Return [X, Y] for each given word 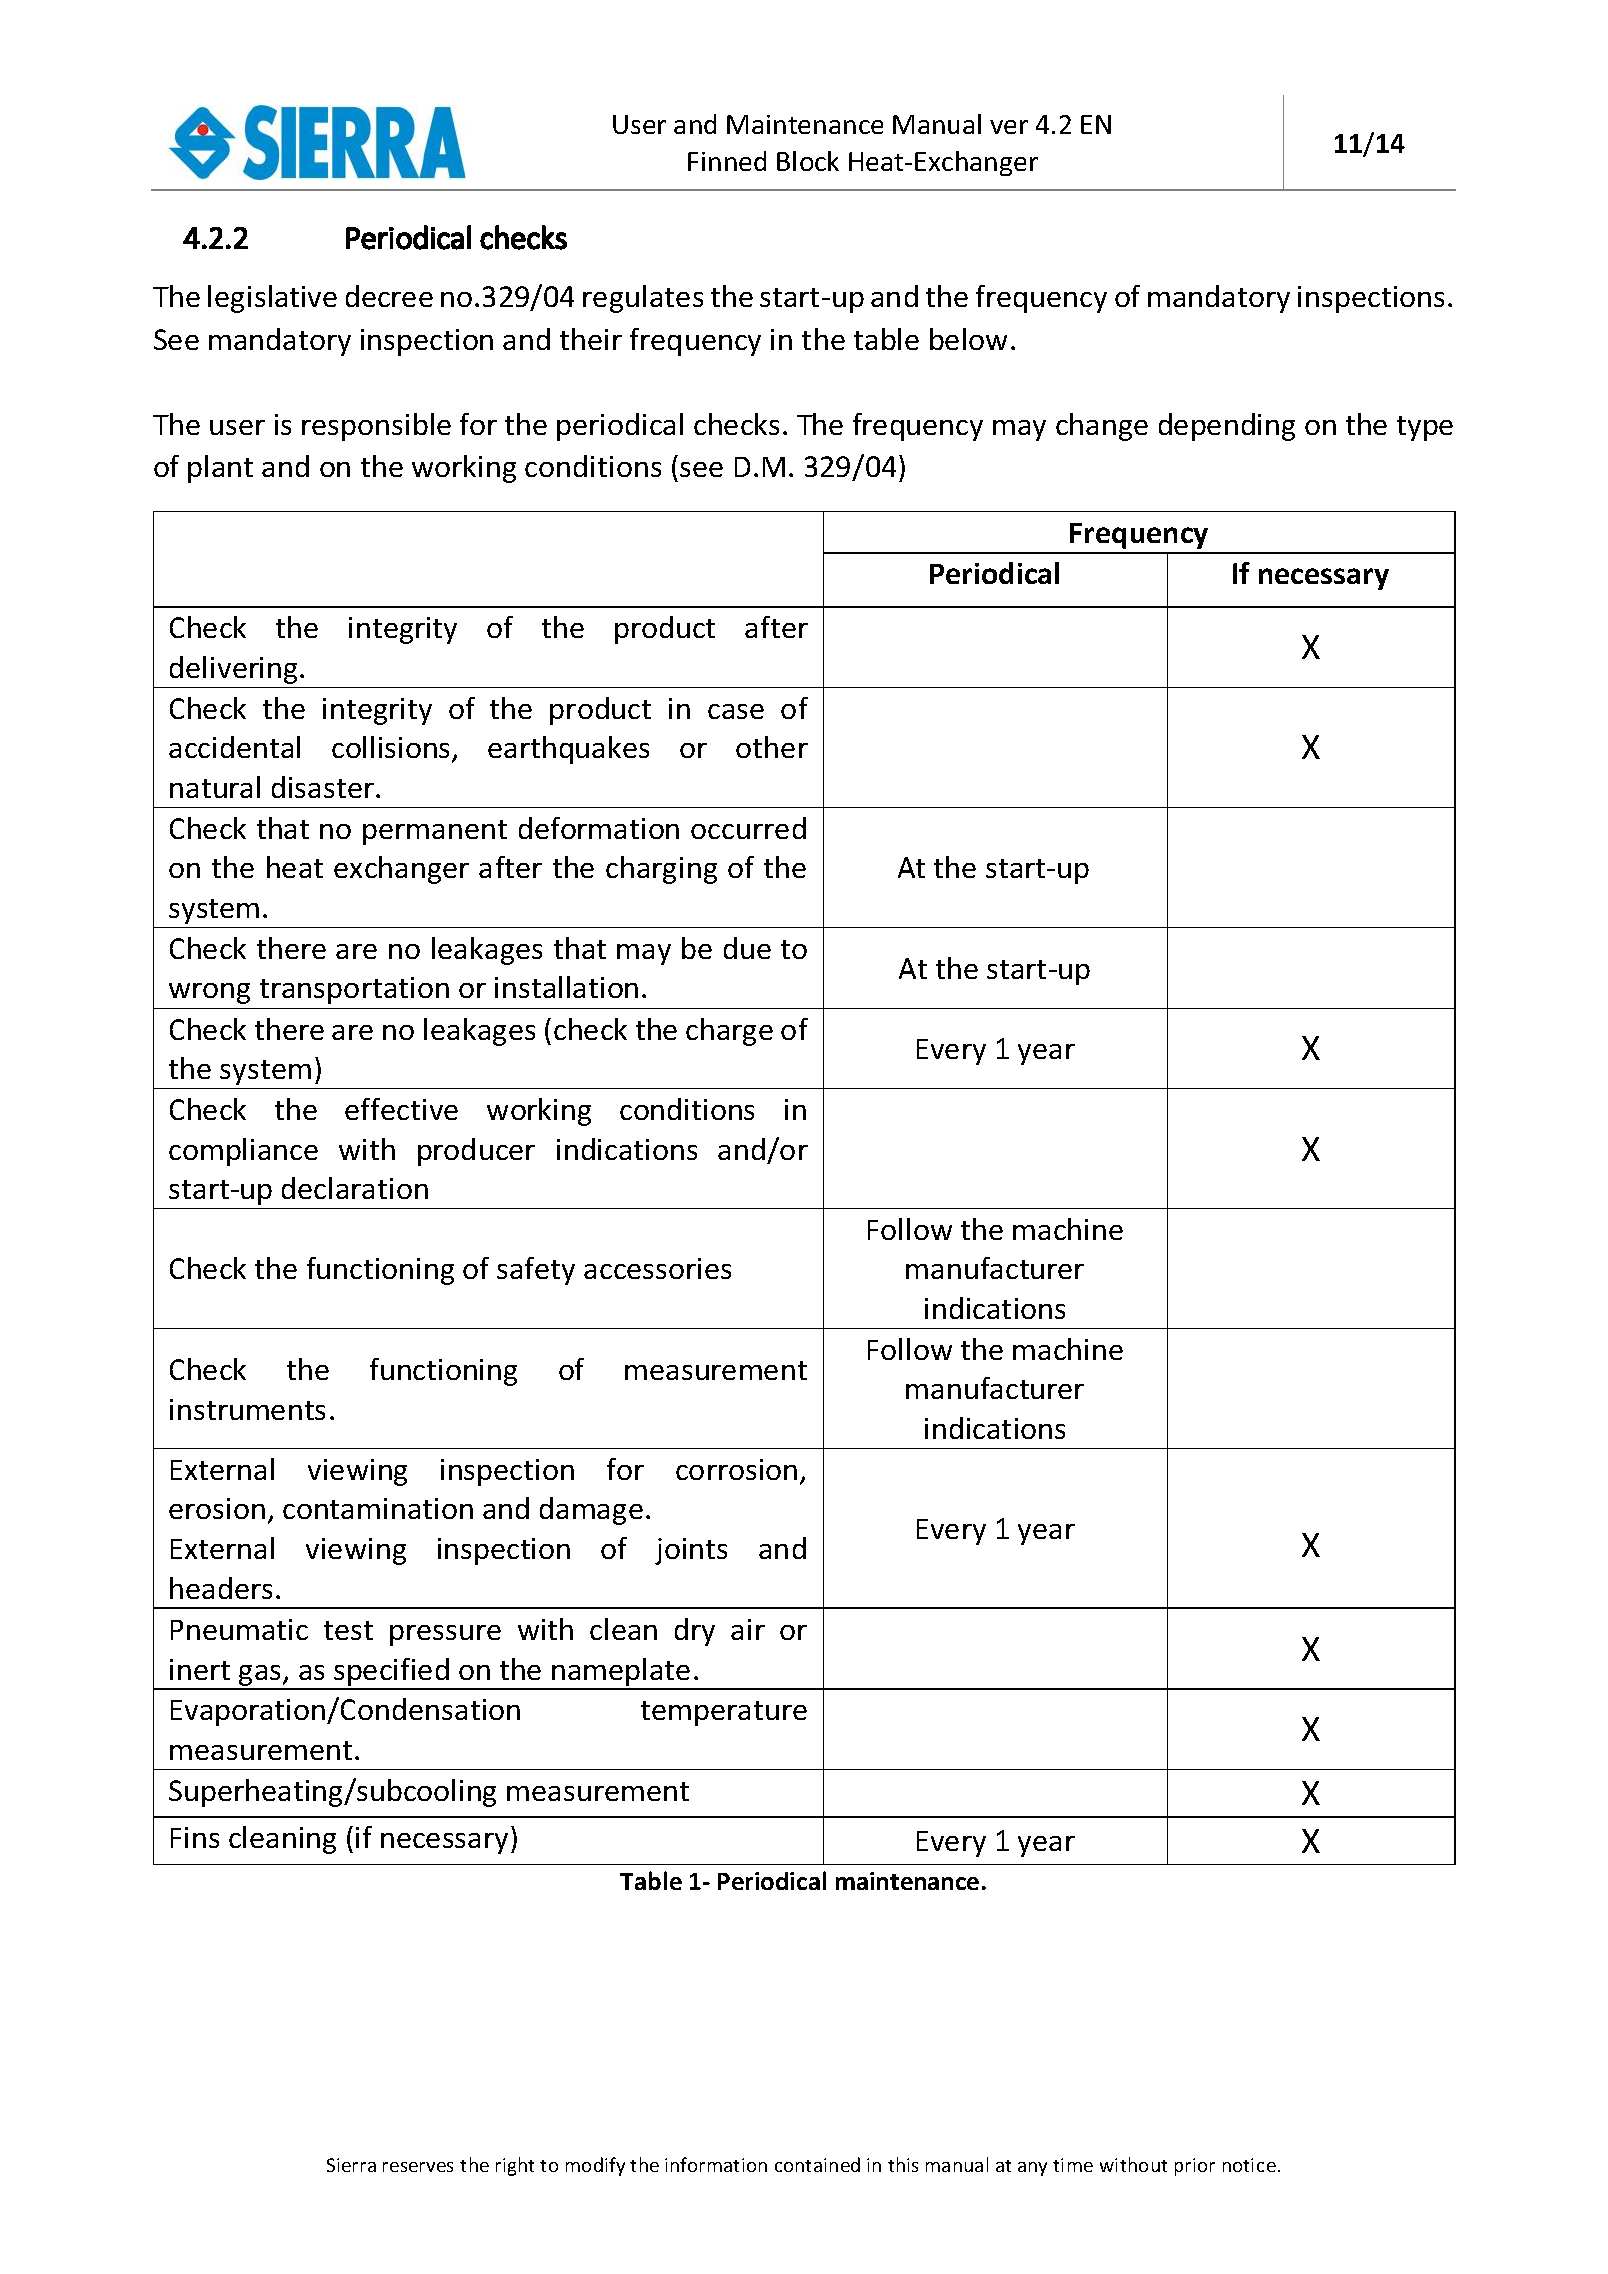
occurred [748, 828]
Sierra [351, 2165]
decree [389, 296]
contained [817, 2164]
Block [808, 161]
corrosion [736, 1469]
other [772, 747]
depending [1227, 427]
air [748, 1629]
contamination [378, 1508]
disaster [324, 787]
